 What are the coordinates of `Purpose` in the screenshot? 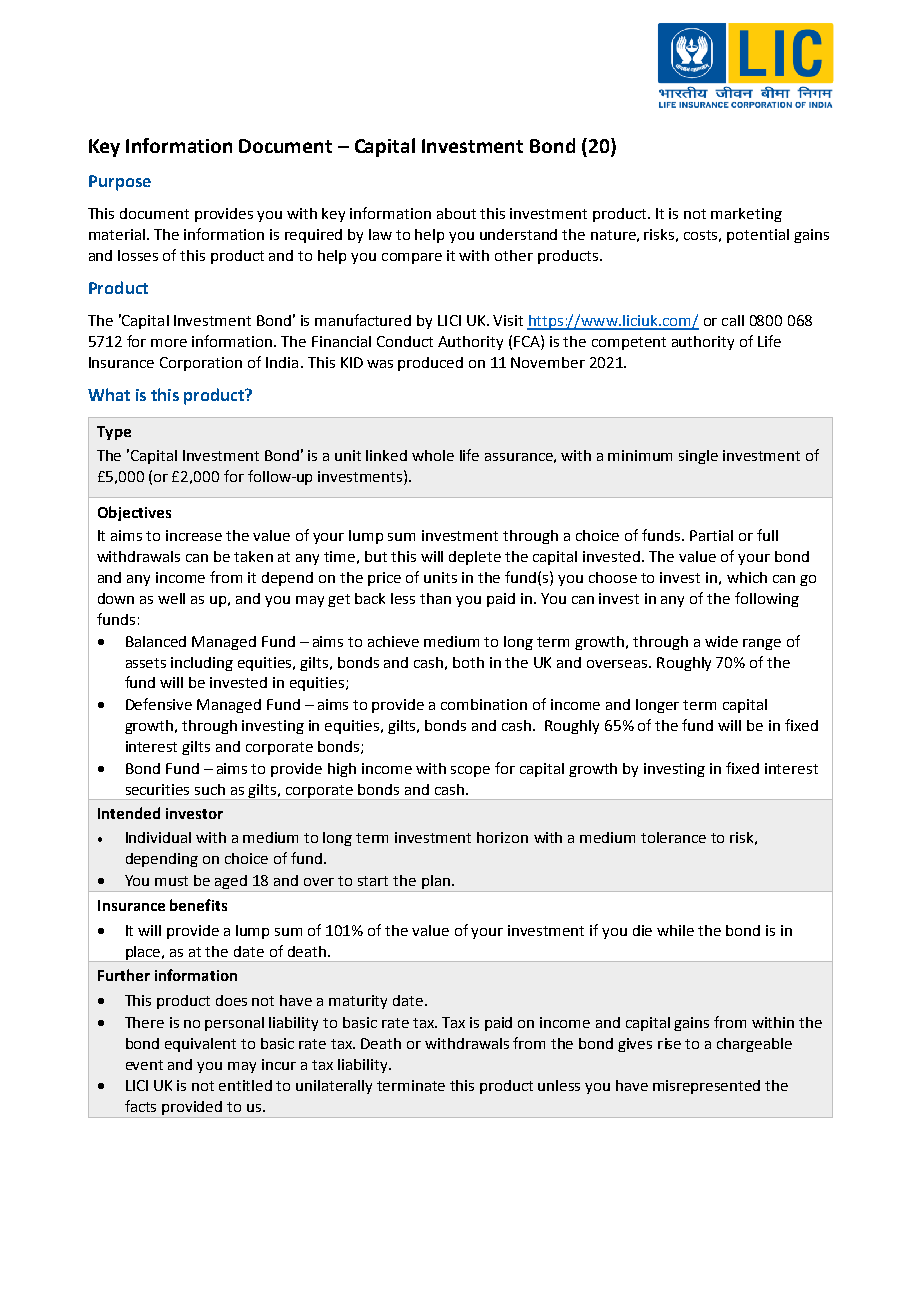 It's located at (120, 183).
